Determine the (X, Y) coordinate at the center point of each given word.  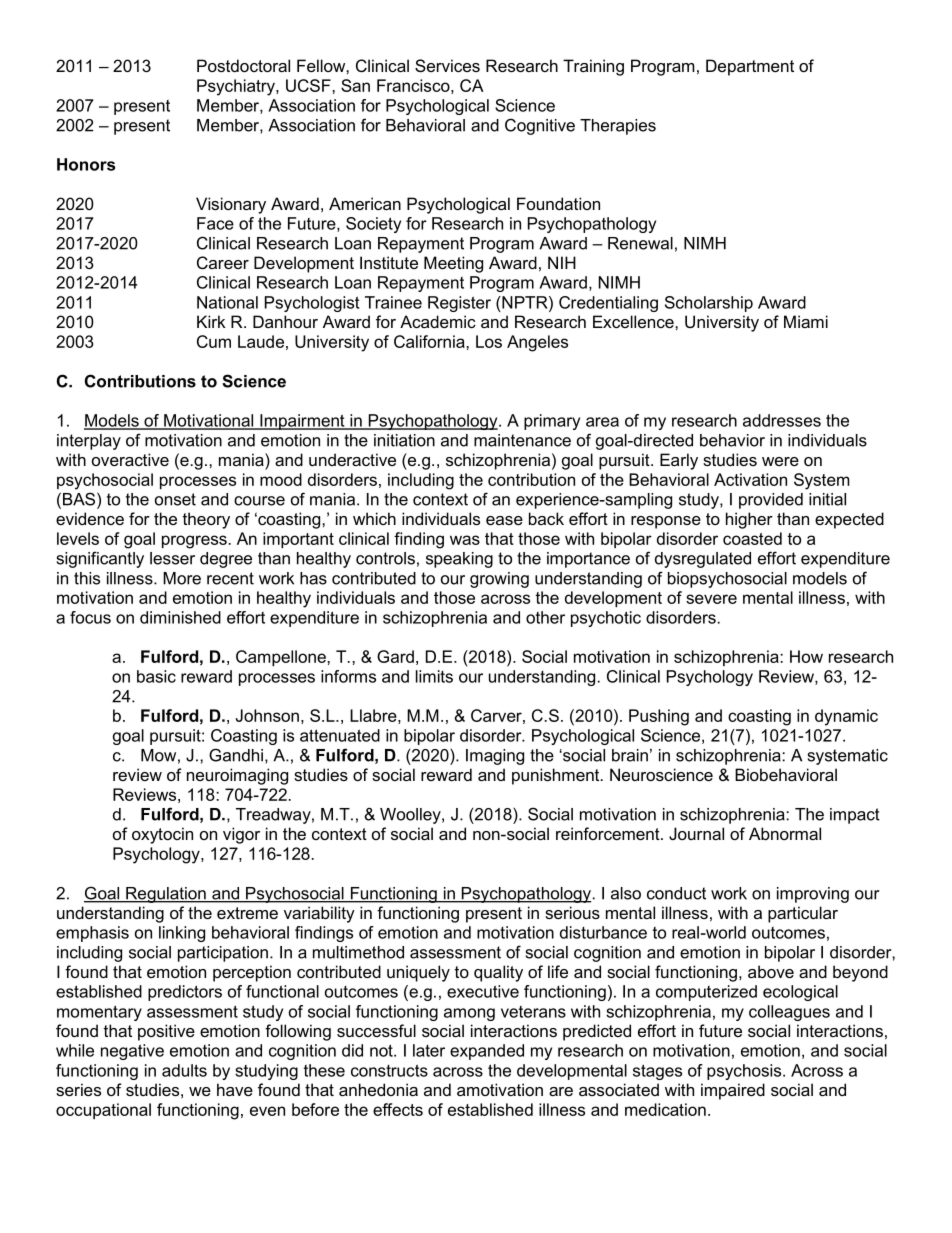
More (182, 578)
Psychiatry (237, 87)
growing (499, 580)
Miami (806, 321)
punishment (557, 776)
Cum (214, 341)
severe (711, 599)
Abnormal (785, 833)
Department (750, 67)
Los (489, 341)
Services (447, 65)
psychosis (745, 1072)
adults (184, 1070)
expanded (487, 1052)
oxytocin (162, 835)
